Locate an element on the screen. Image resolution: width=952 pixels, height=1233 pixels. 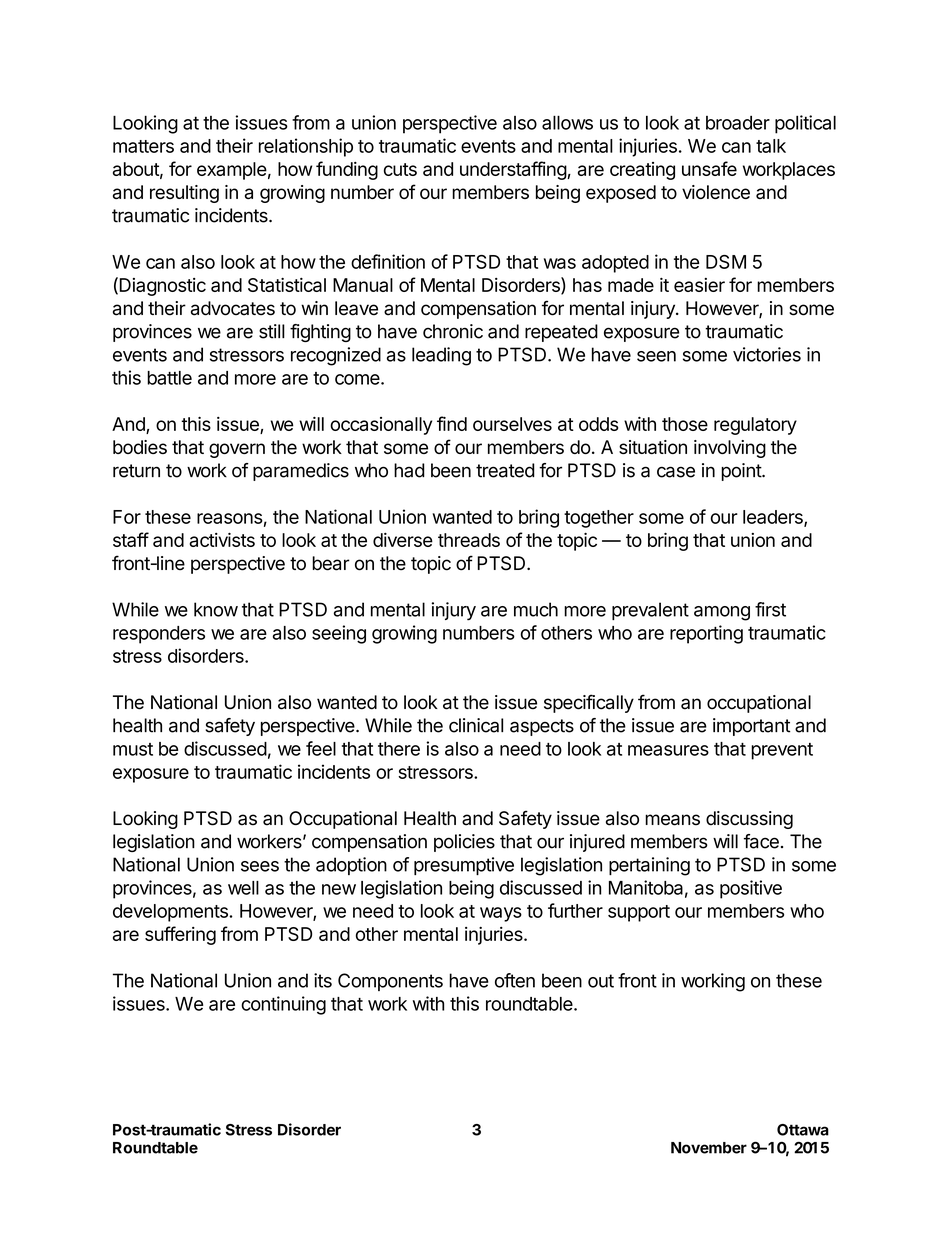
must is located at coordinates (133, 749).
